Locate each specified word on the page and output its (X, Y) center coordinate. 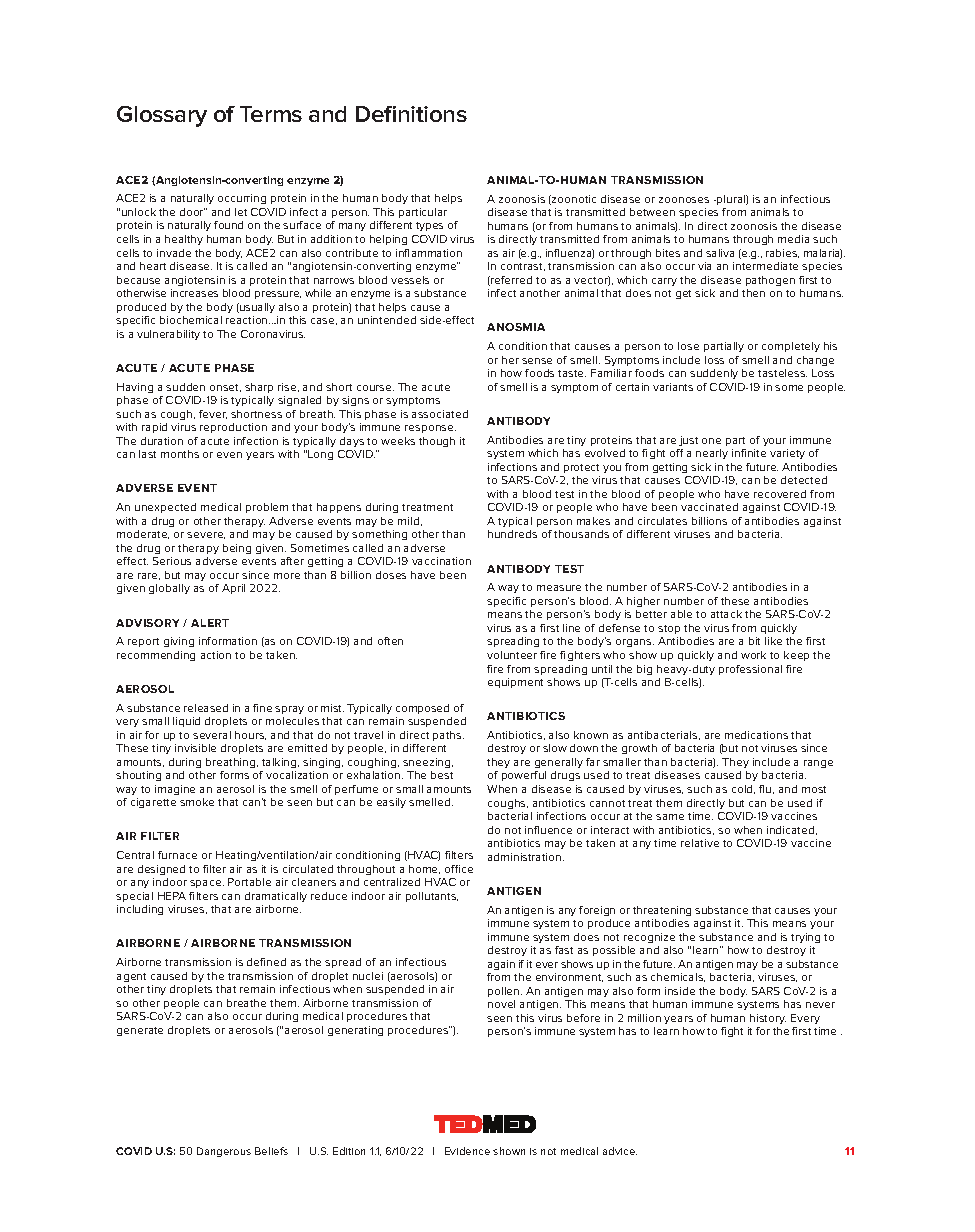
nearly (712, 454)
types (429, 226)
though (437, 442)
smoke (197, 802)
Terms (271, 114)
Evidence (467, 1151)
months (180, 454)
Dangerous (224, 1152)
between (652, 212)
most (814, 789)
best (442, 775)
